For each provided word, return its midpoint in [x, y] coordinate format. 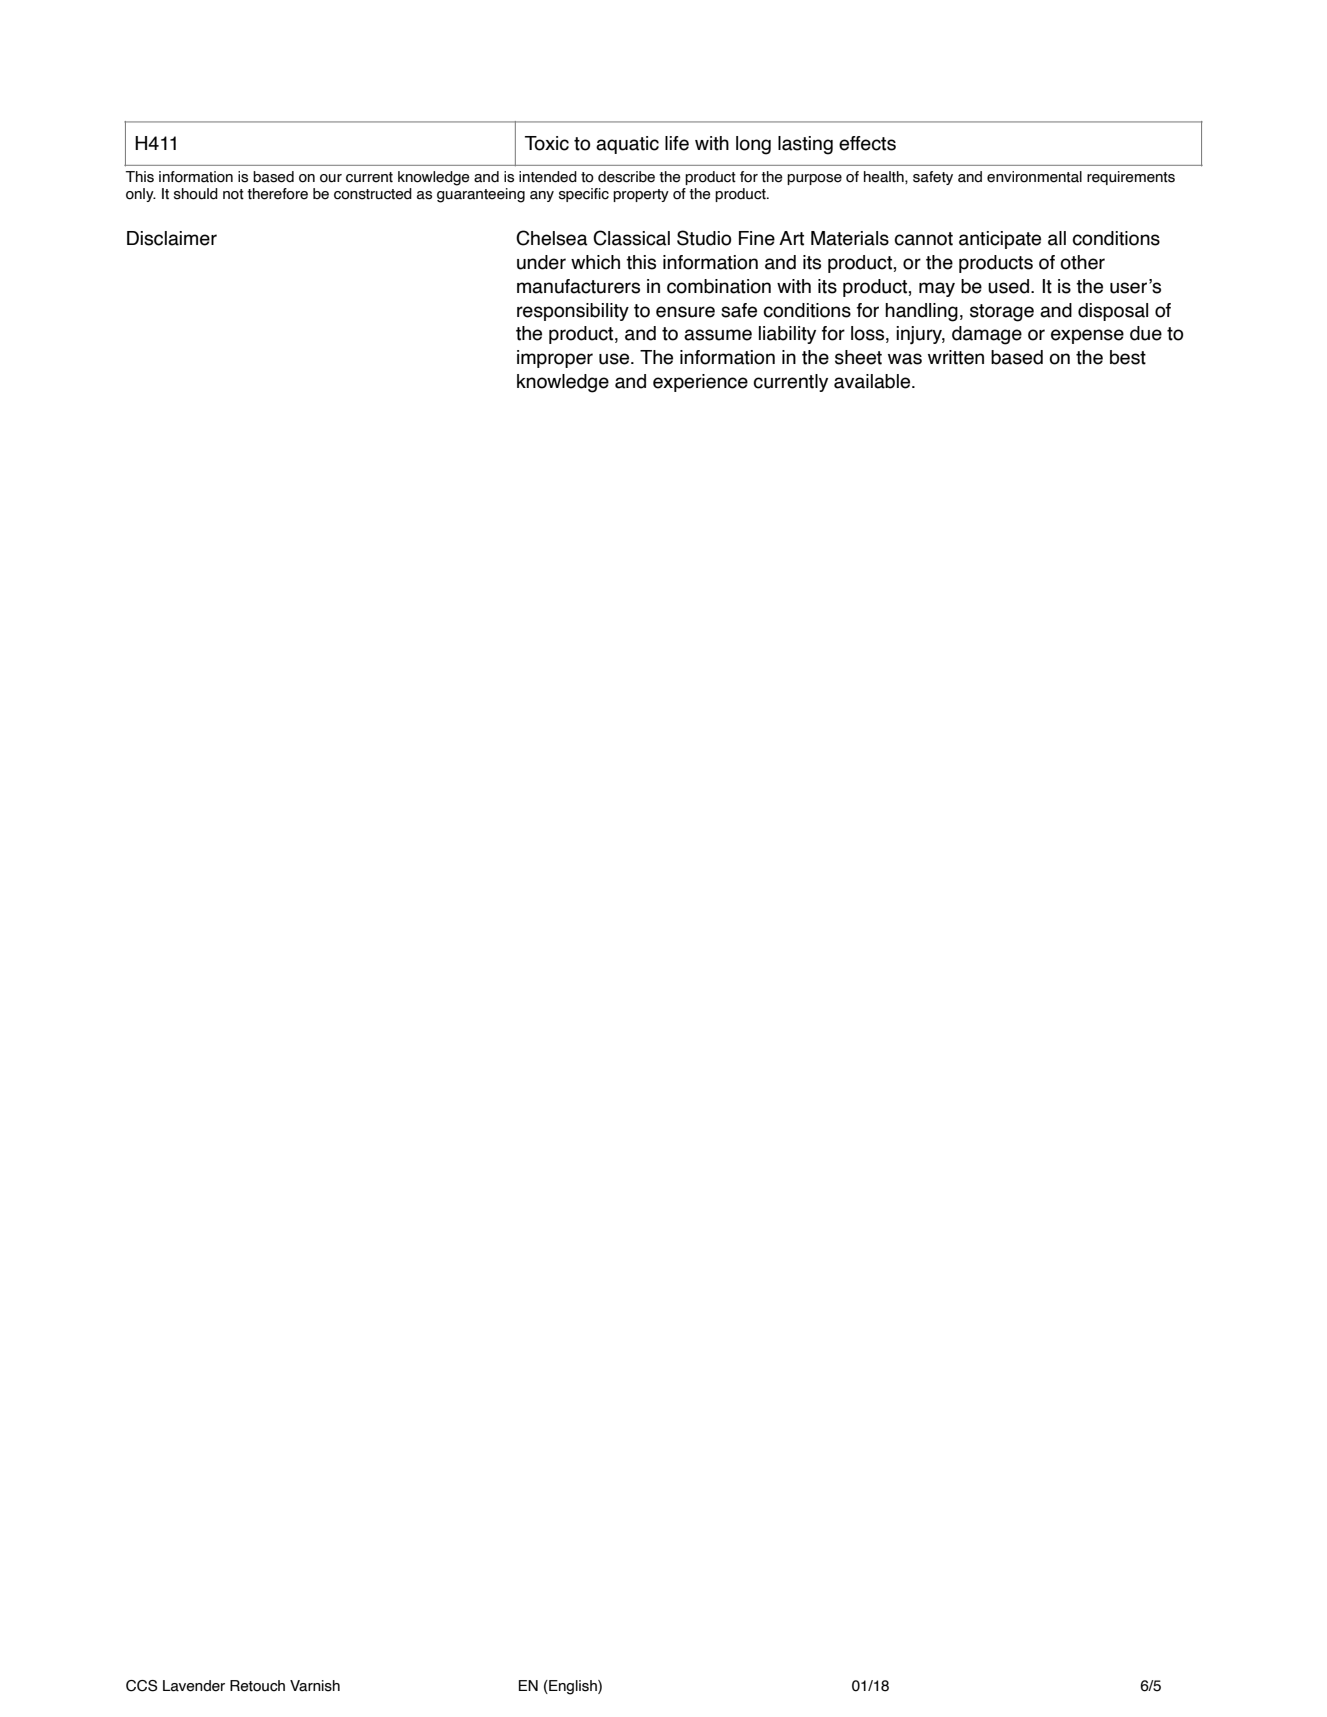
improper [555, 359]
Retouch [257, 1686]
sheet [858, 357]
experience [700, 383]
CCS [141, 1686]
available [873, 381]
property [641, 195]
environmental [1034, 177]
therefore [277, 194]
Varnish [315, 1686]
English [573, 1687]
